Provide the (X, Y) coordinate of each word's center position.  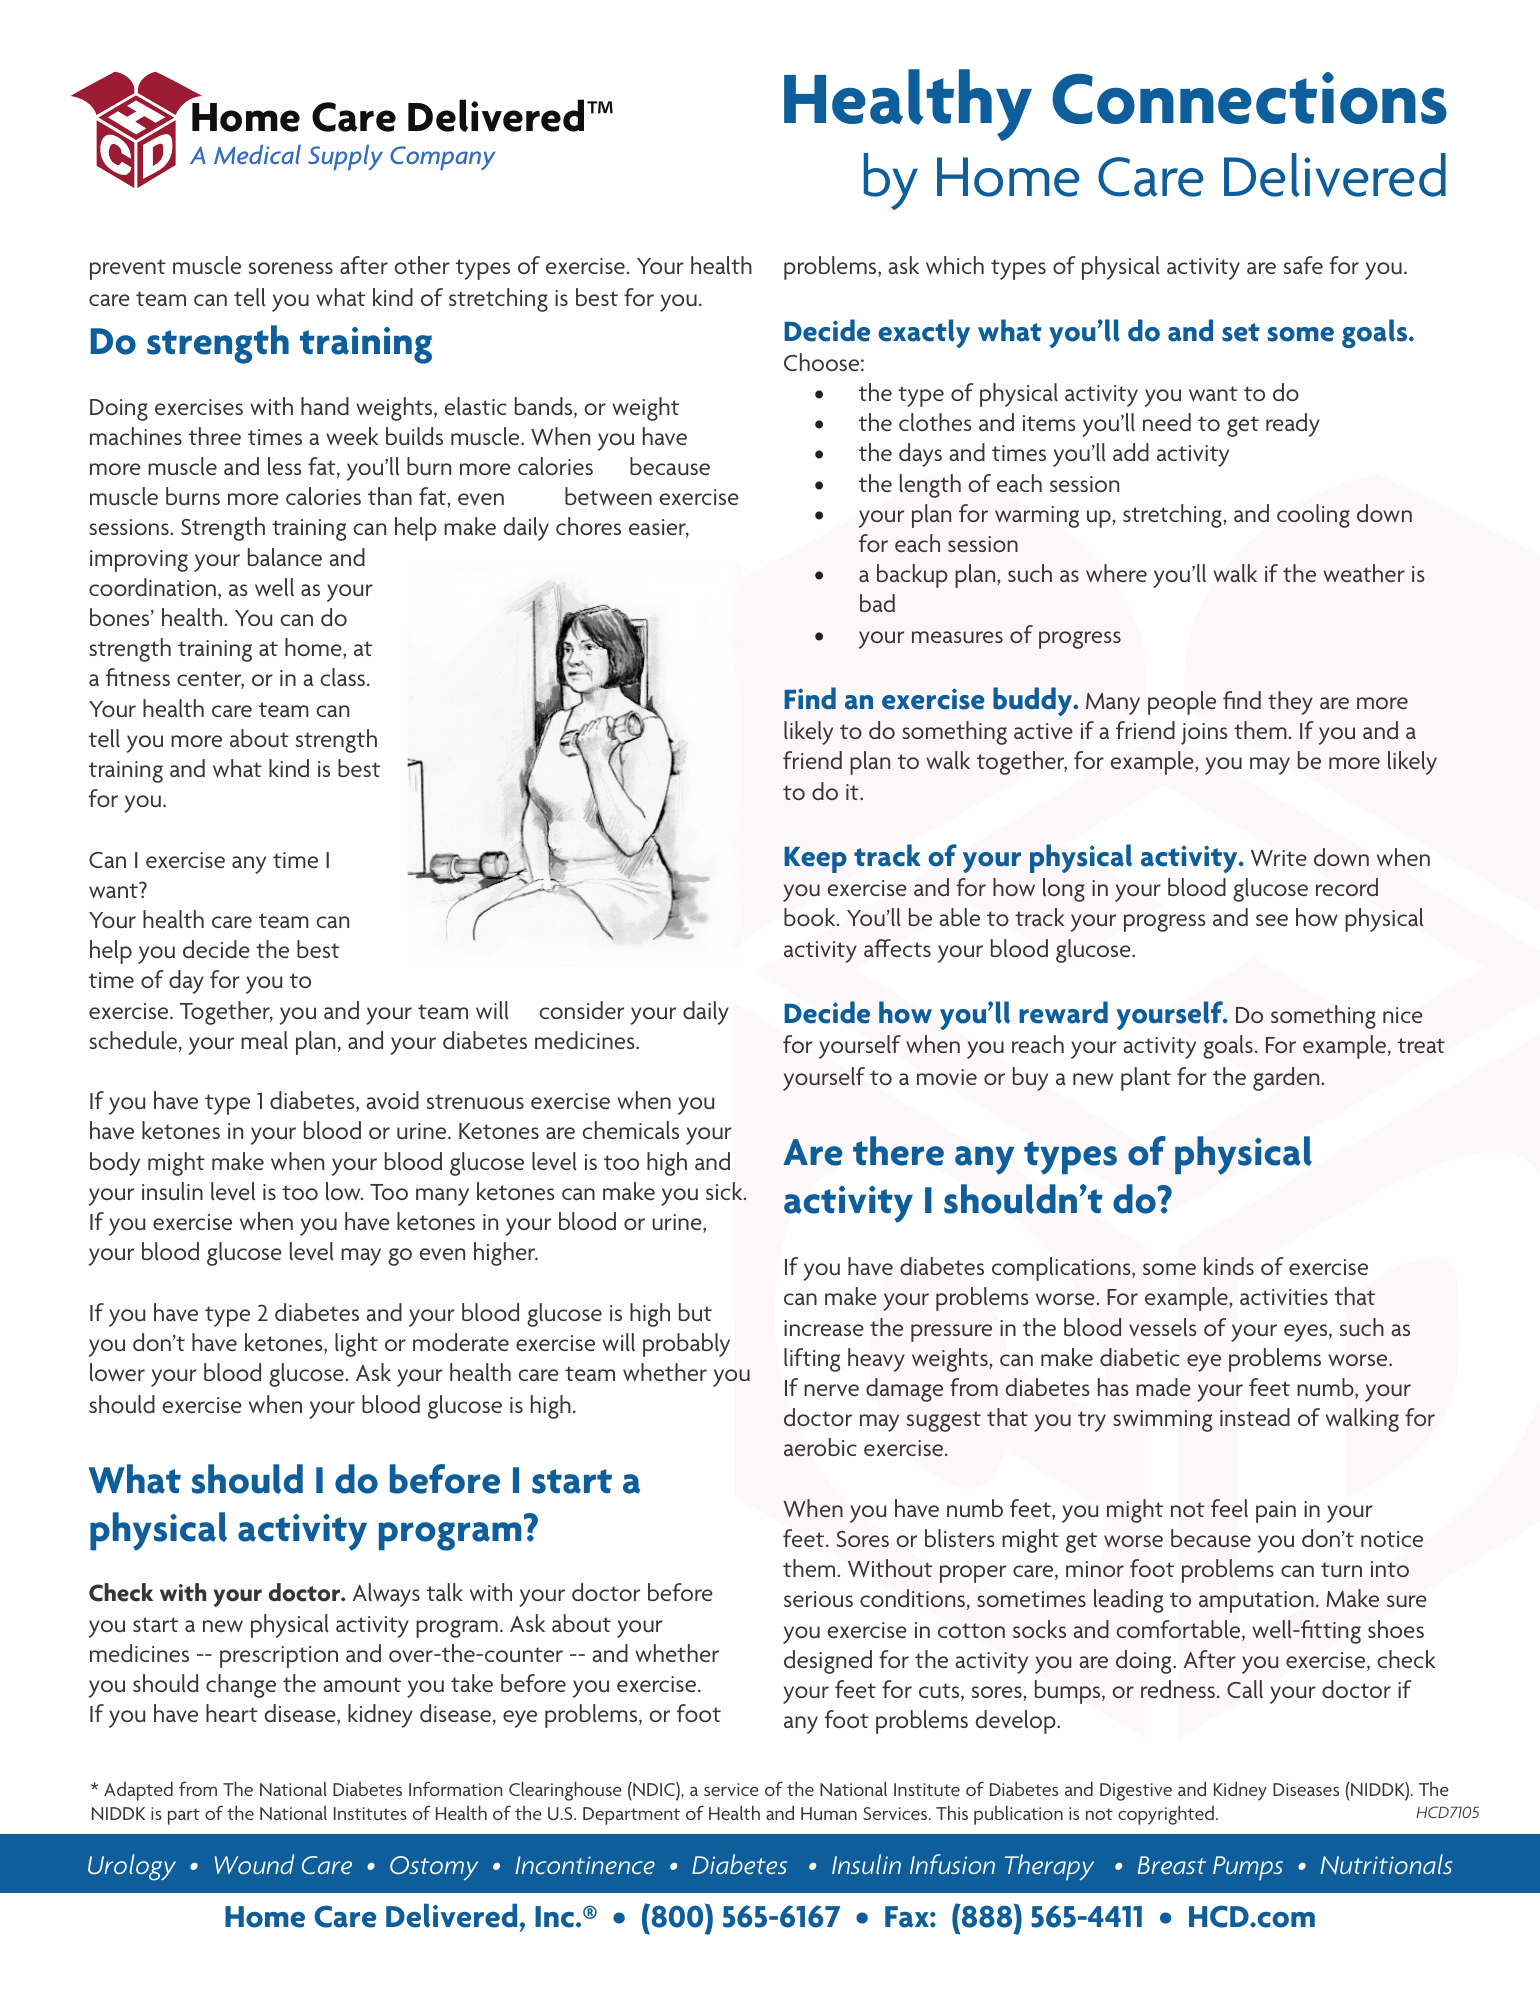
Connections (1249, 98)
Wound (254, 1864)
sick (725, 1191)
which (955, 265)
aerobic (820, 1447)
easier (659, 528)
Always (386, 1595)
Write (1279, 858)
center (210, 680)
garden (1287, 1079)
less (285, 466)
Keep (815, 860)
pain (1276, 1512)
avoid (392, 1100)
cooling (1313, 516)
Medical (257, 154)
